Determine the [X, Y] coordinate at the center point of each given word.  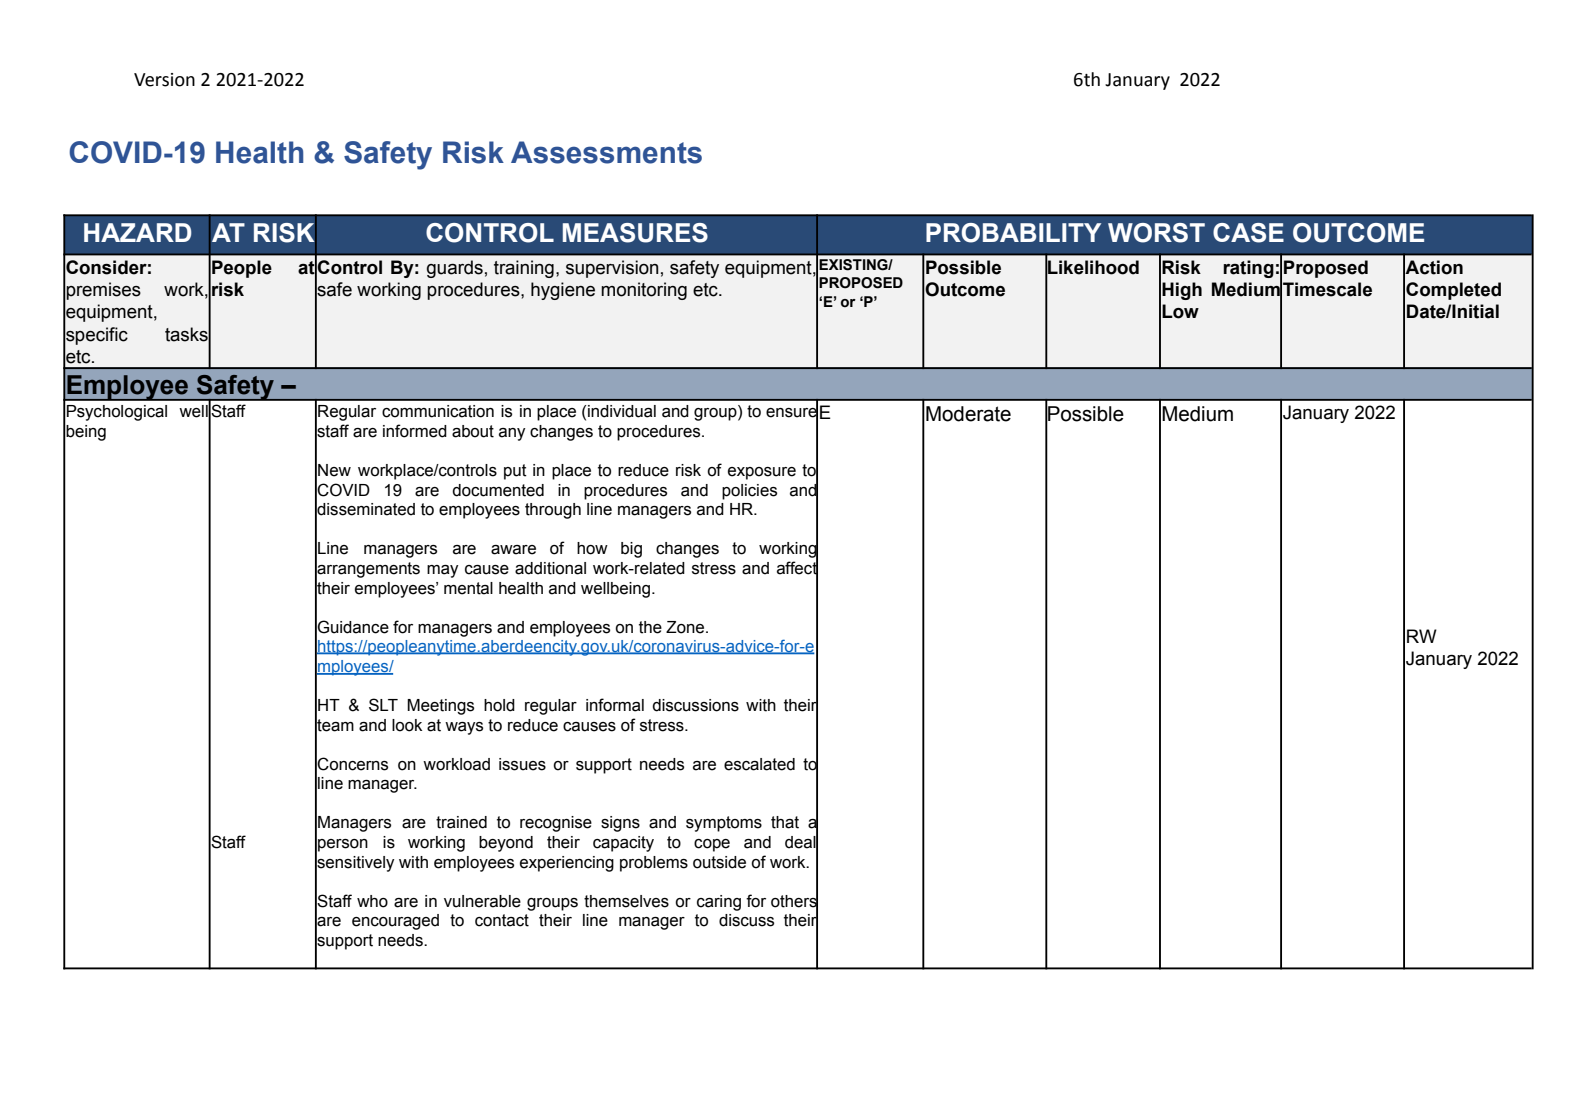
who [372, 901]
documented [498, 490]
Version [164, 80]
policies [749, 492]
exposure [762, 473]
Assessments [606, 152]
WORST [1156, 233]
